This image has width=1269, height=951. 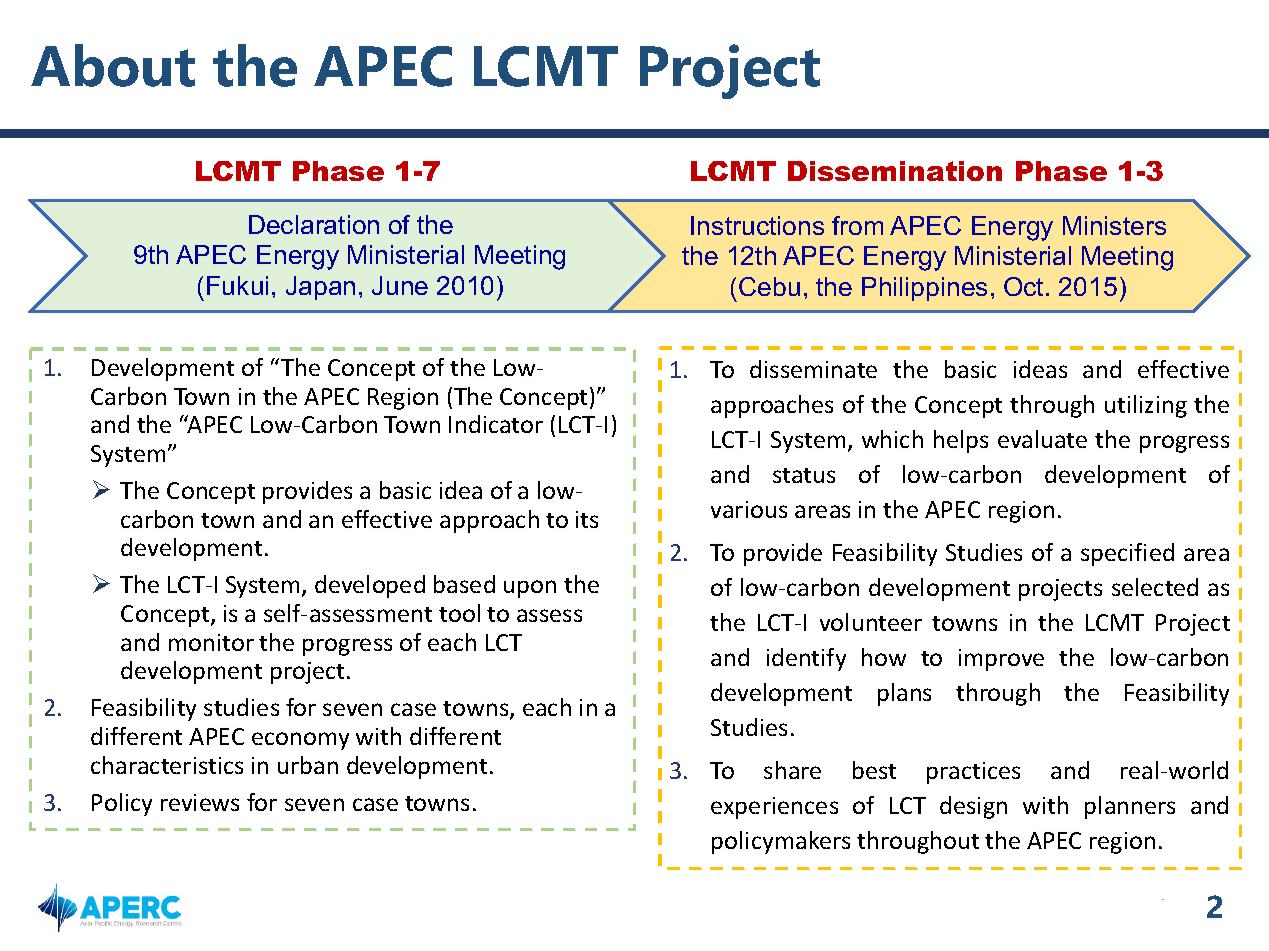 I want to click on practices, so click(x=973, y=773).
